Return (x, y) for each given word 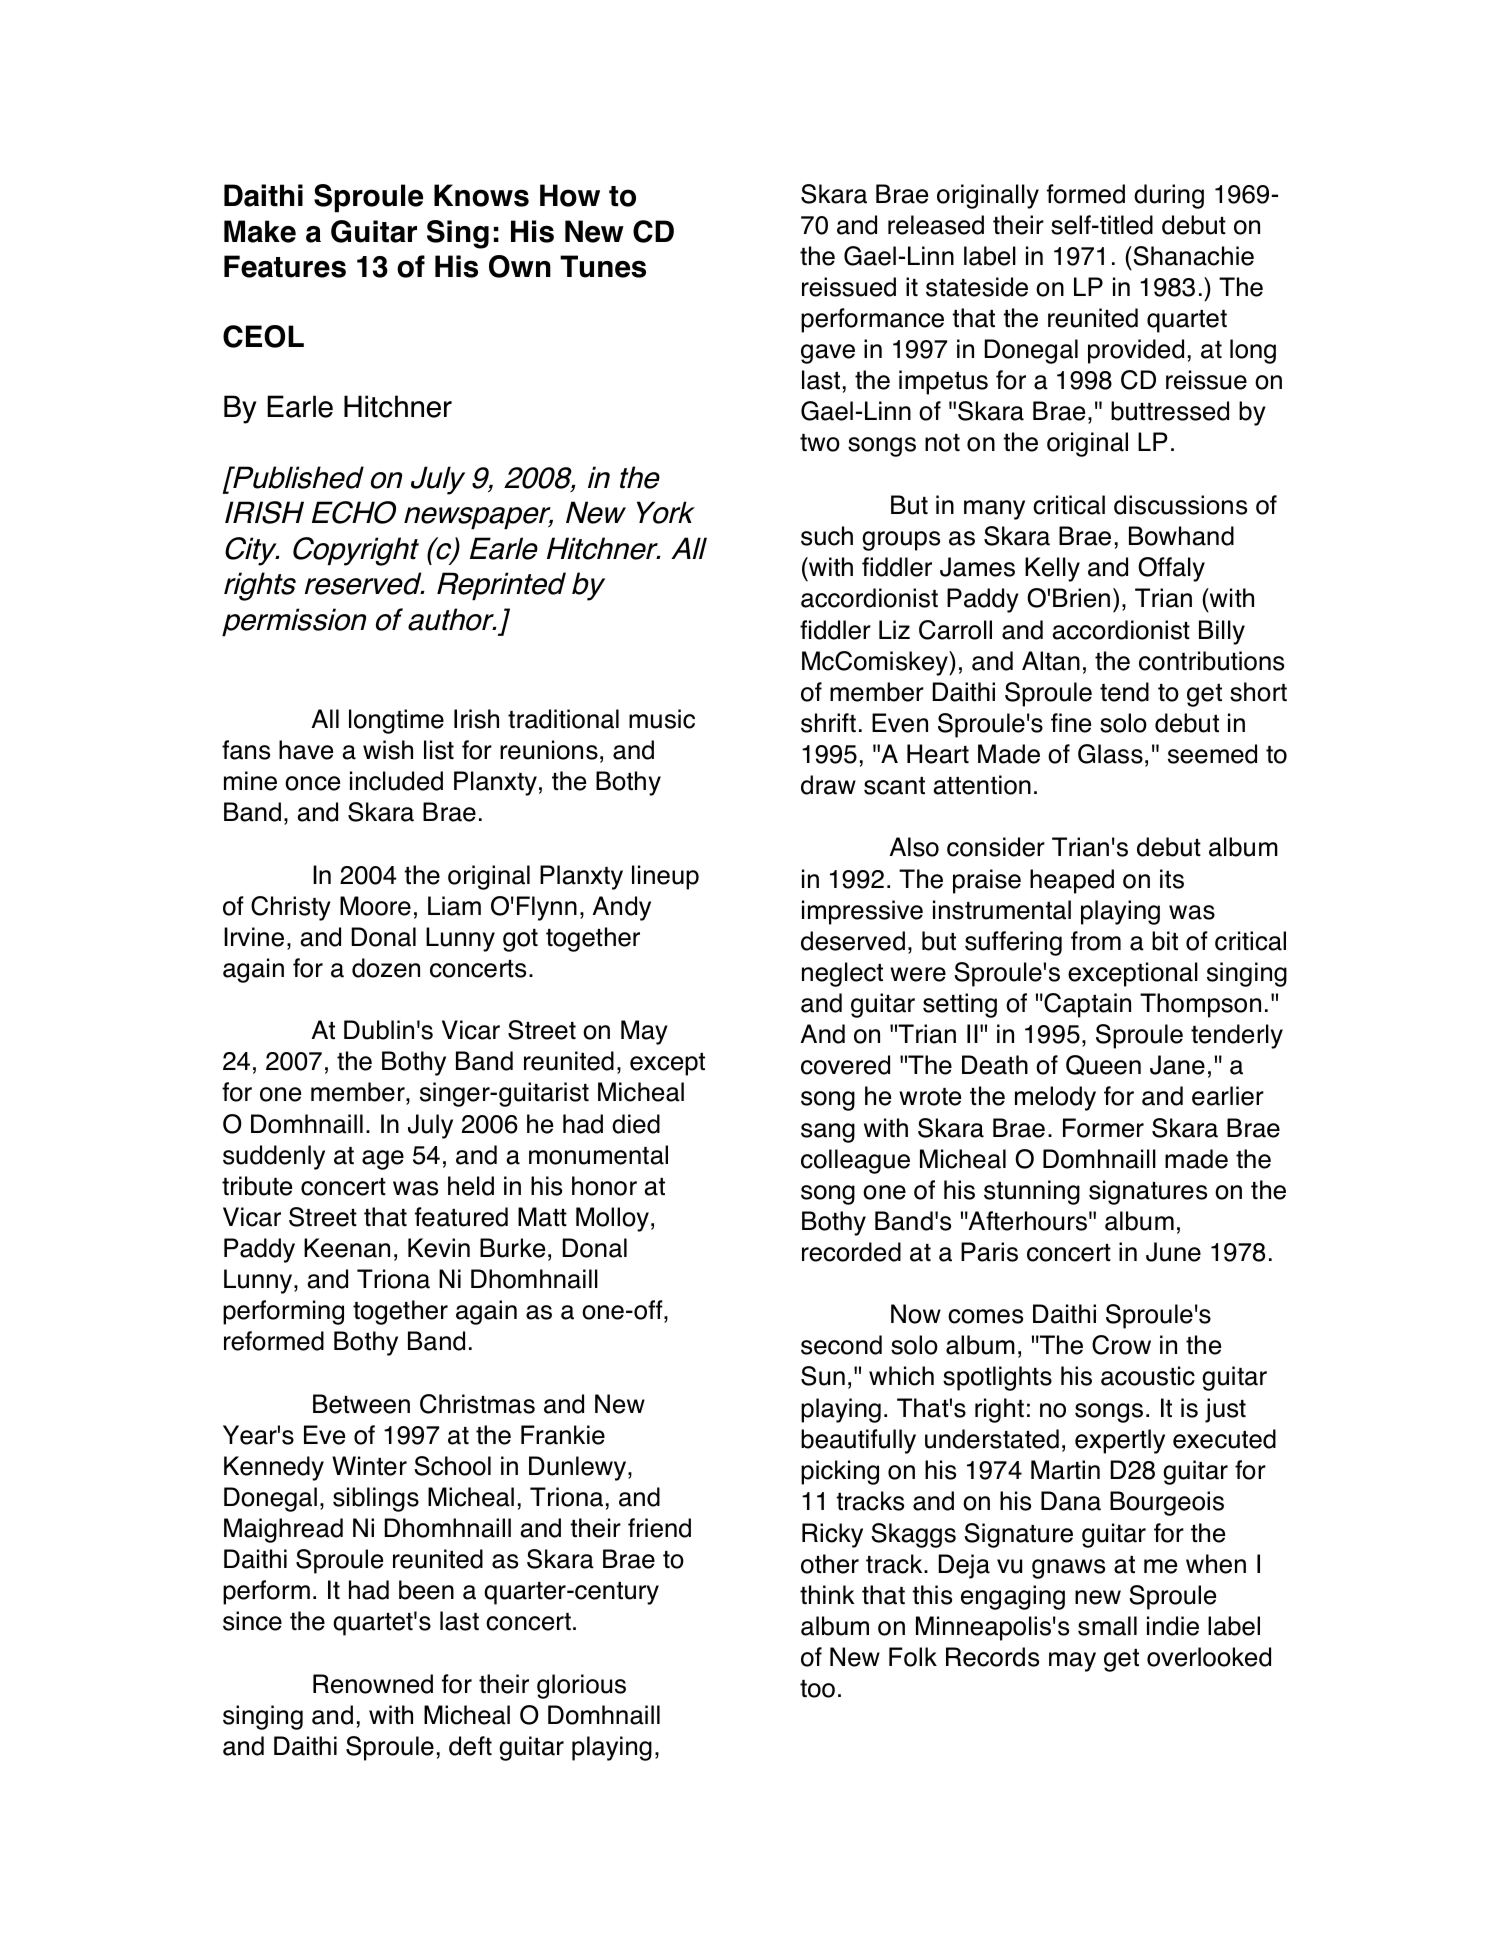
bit (1165, 941)
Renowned (373, 1684)
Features (285, 266)
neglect (842, 974)
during (1169, 196)
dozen (386, 968)
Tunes (603, 266)
